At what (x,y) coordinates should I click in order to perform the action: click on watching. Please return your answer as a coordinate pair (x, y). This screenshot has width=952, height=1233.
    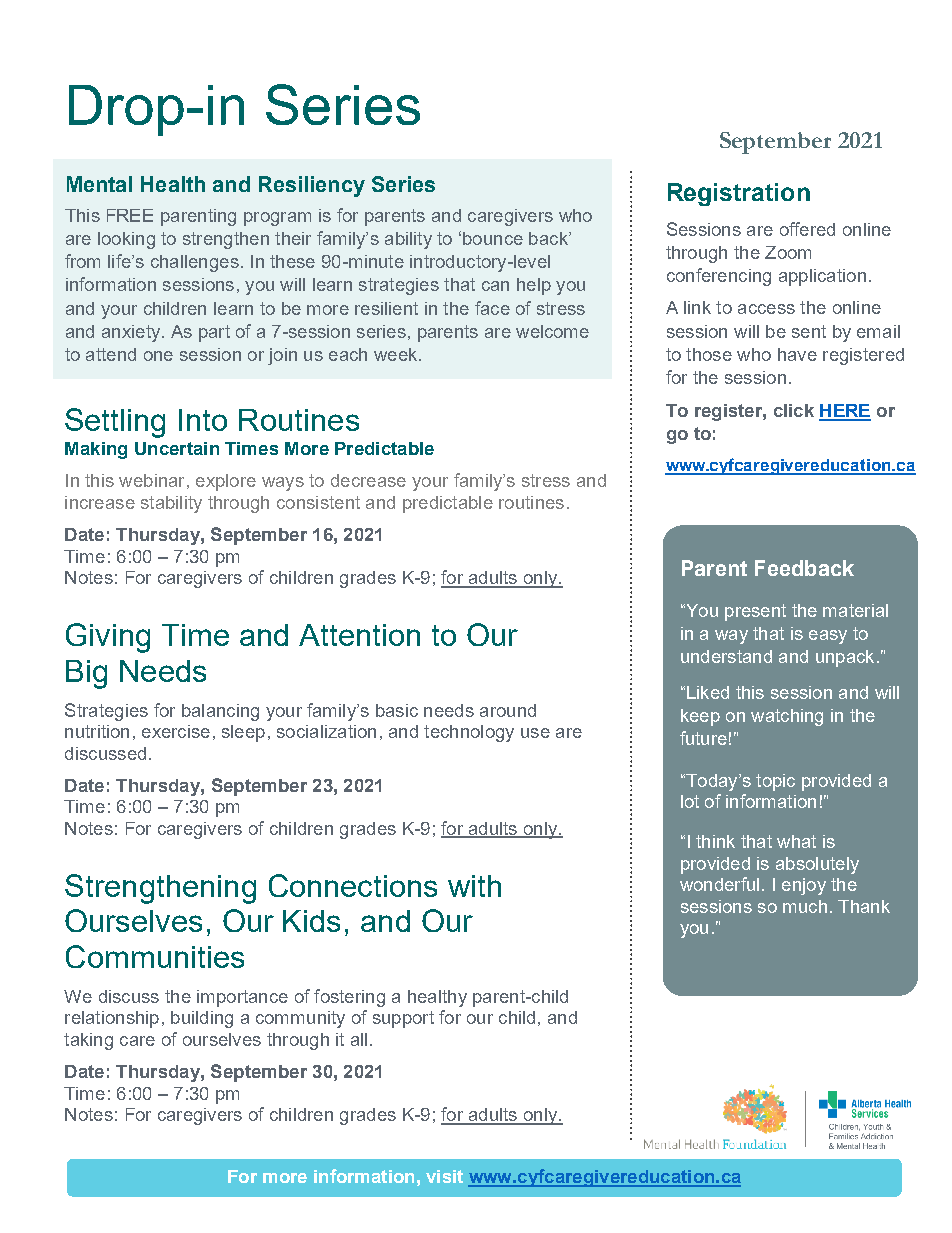
    Looking at the image, I should click on (787, 717).
